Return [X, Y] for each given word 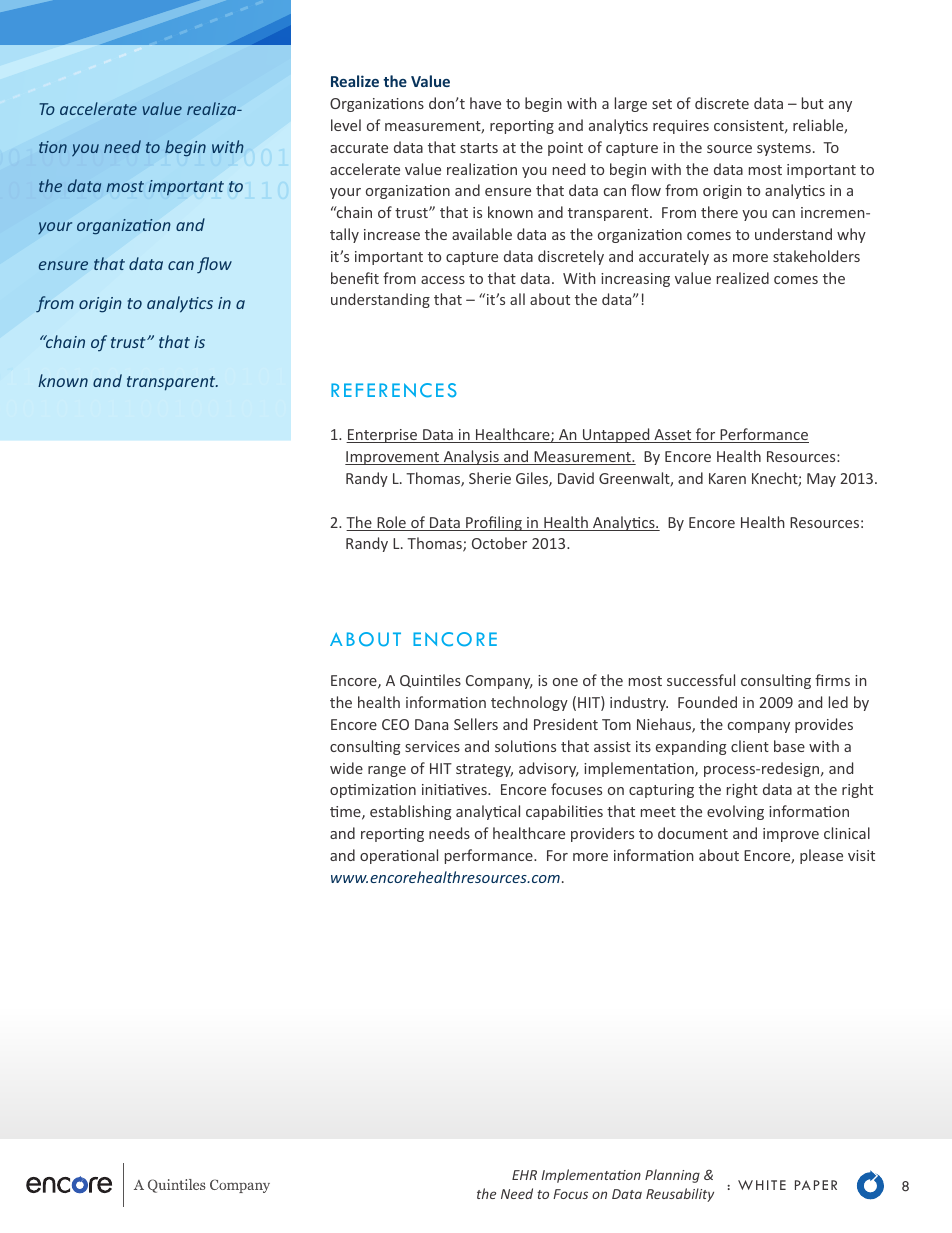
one [565, 682]
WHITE [762, 1185]
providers [602, 834]
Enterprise [383, 436]
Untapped [616, 435]
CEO [395, 724]
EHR [524, 1175]
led [838, 702]
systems [784, 149]
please [821, 856]
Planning [672, 1176]
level [346, 125]
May [821, 480]
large [631, 104]
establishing [410, 812]
